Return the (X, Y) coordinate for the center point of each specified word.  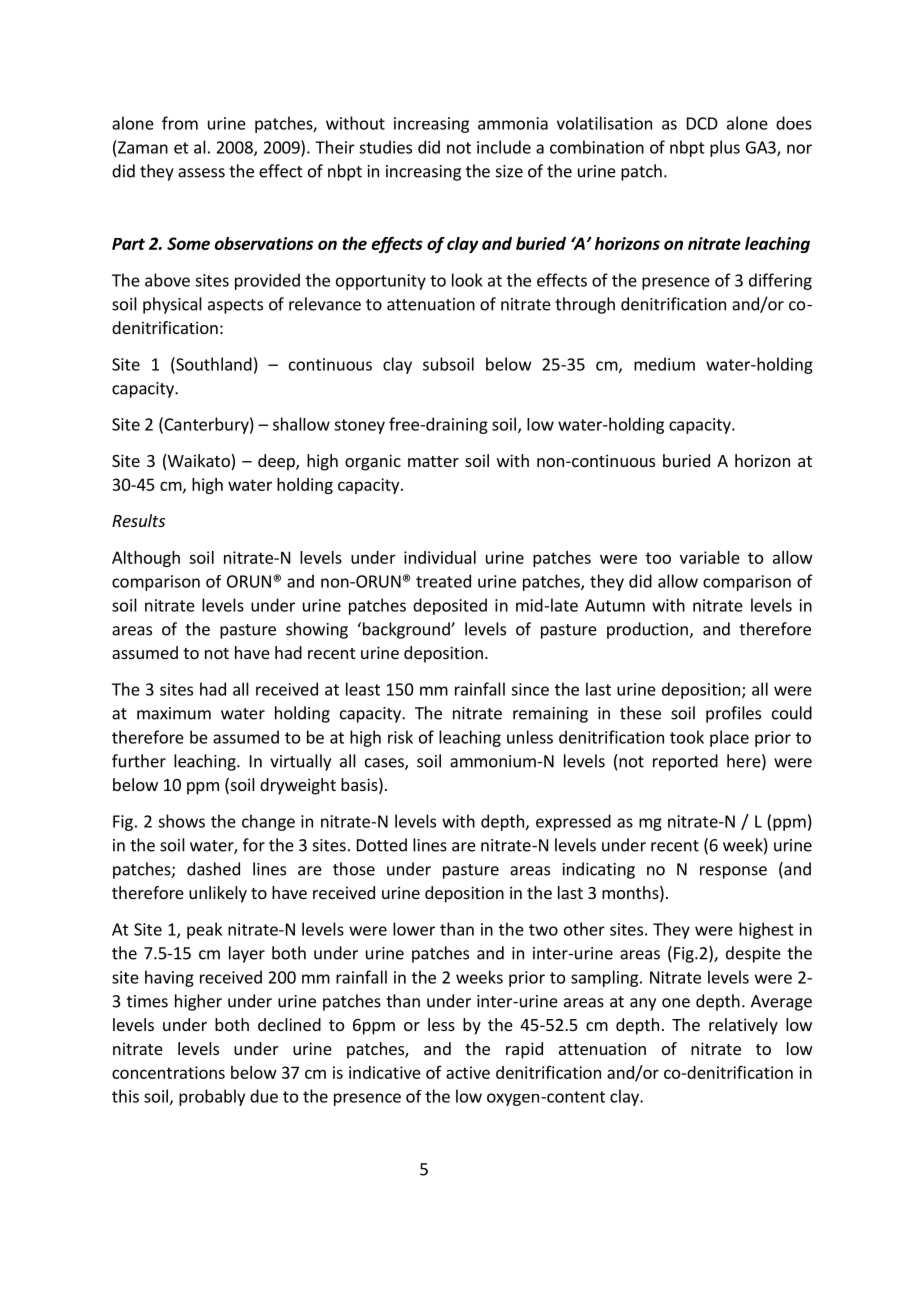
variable (710, 557)
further (139, 761)
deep (277, 462)
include (504, 147)
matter (433, 461)
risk (400, 737)
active (468, 1072)
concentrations (168, 1072)
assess (201, 173)
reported (685, 762)
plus (725, 148)
